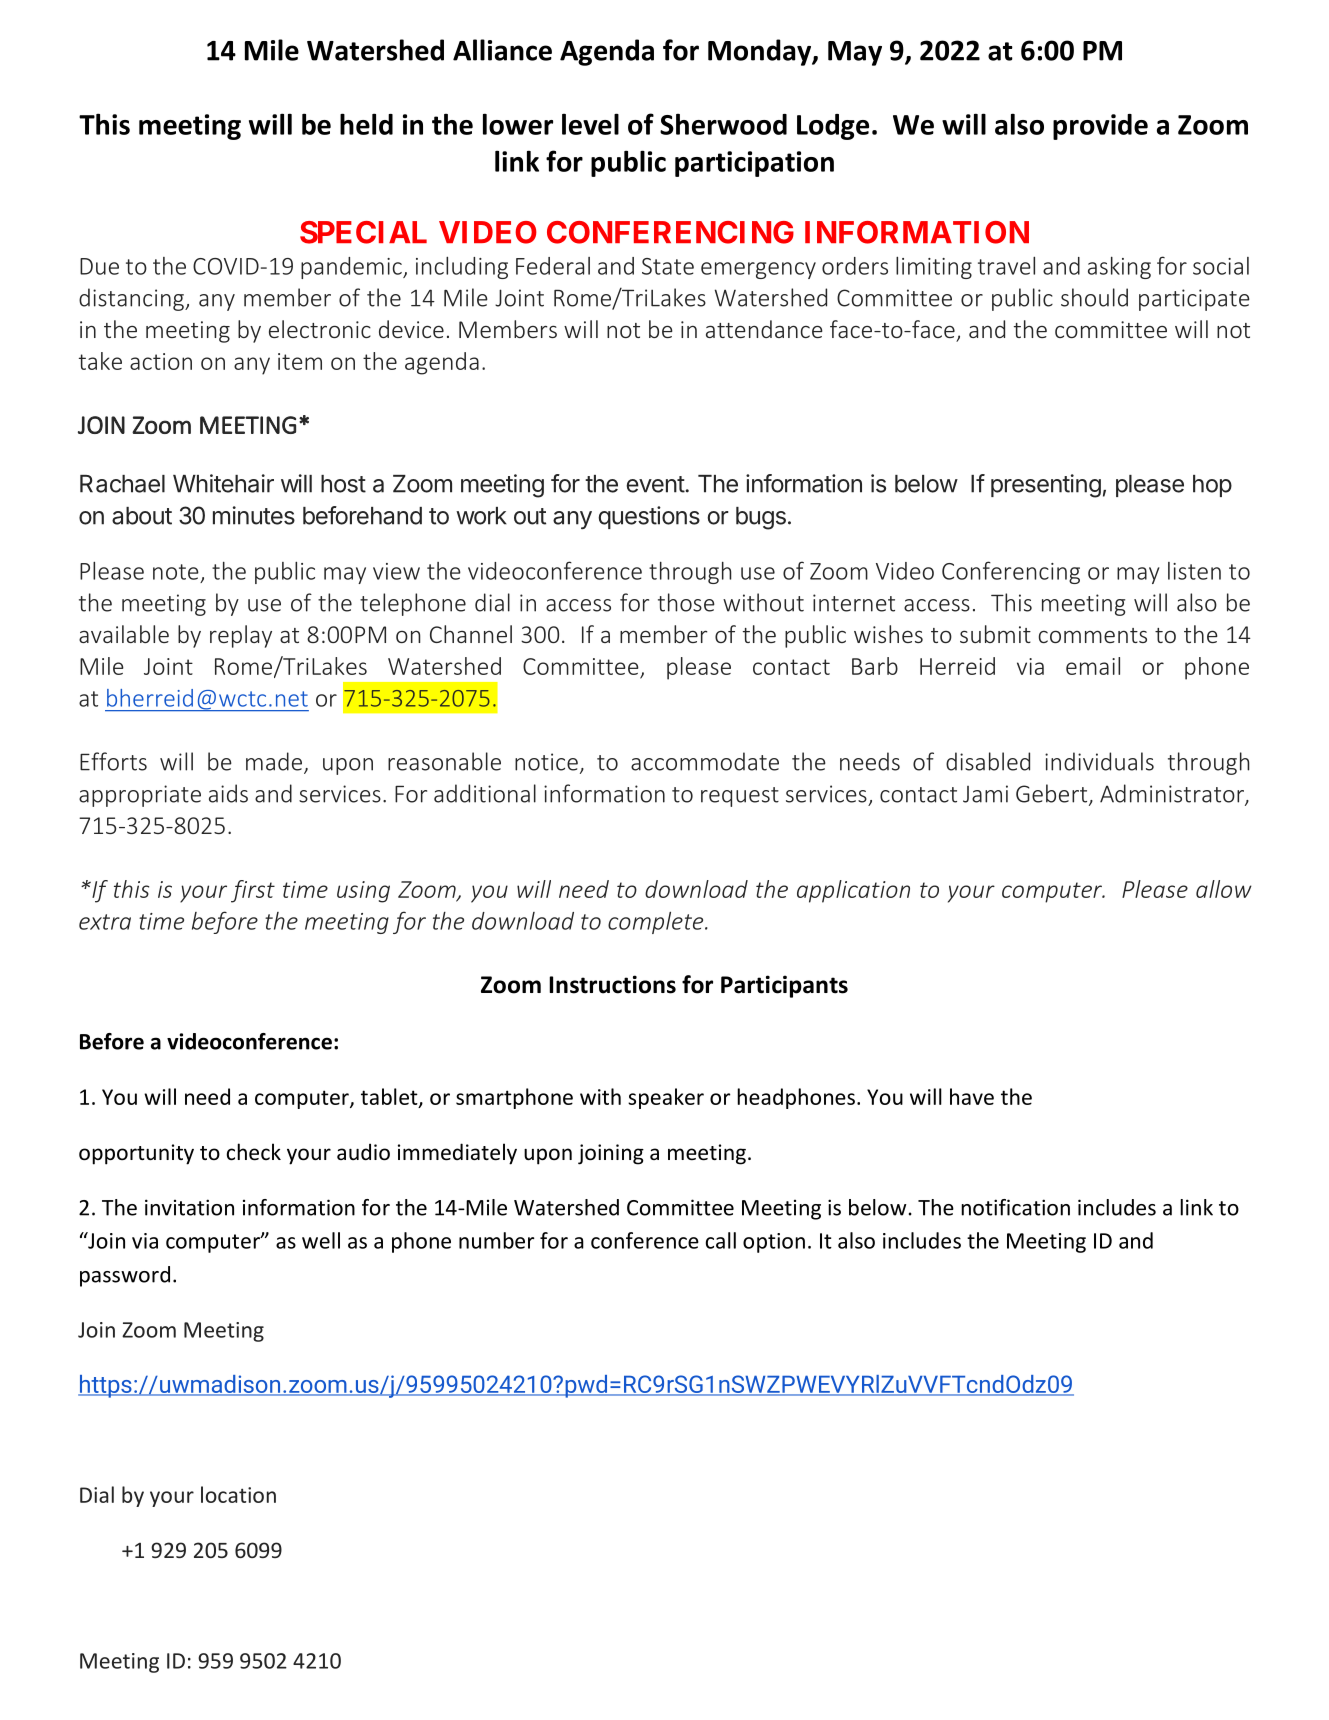  Describe the element at coordinates (723, 124) in the document. I see `Sherwood` at that location.
